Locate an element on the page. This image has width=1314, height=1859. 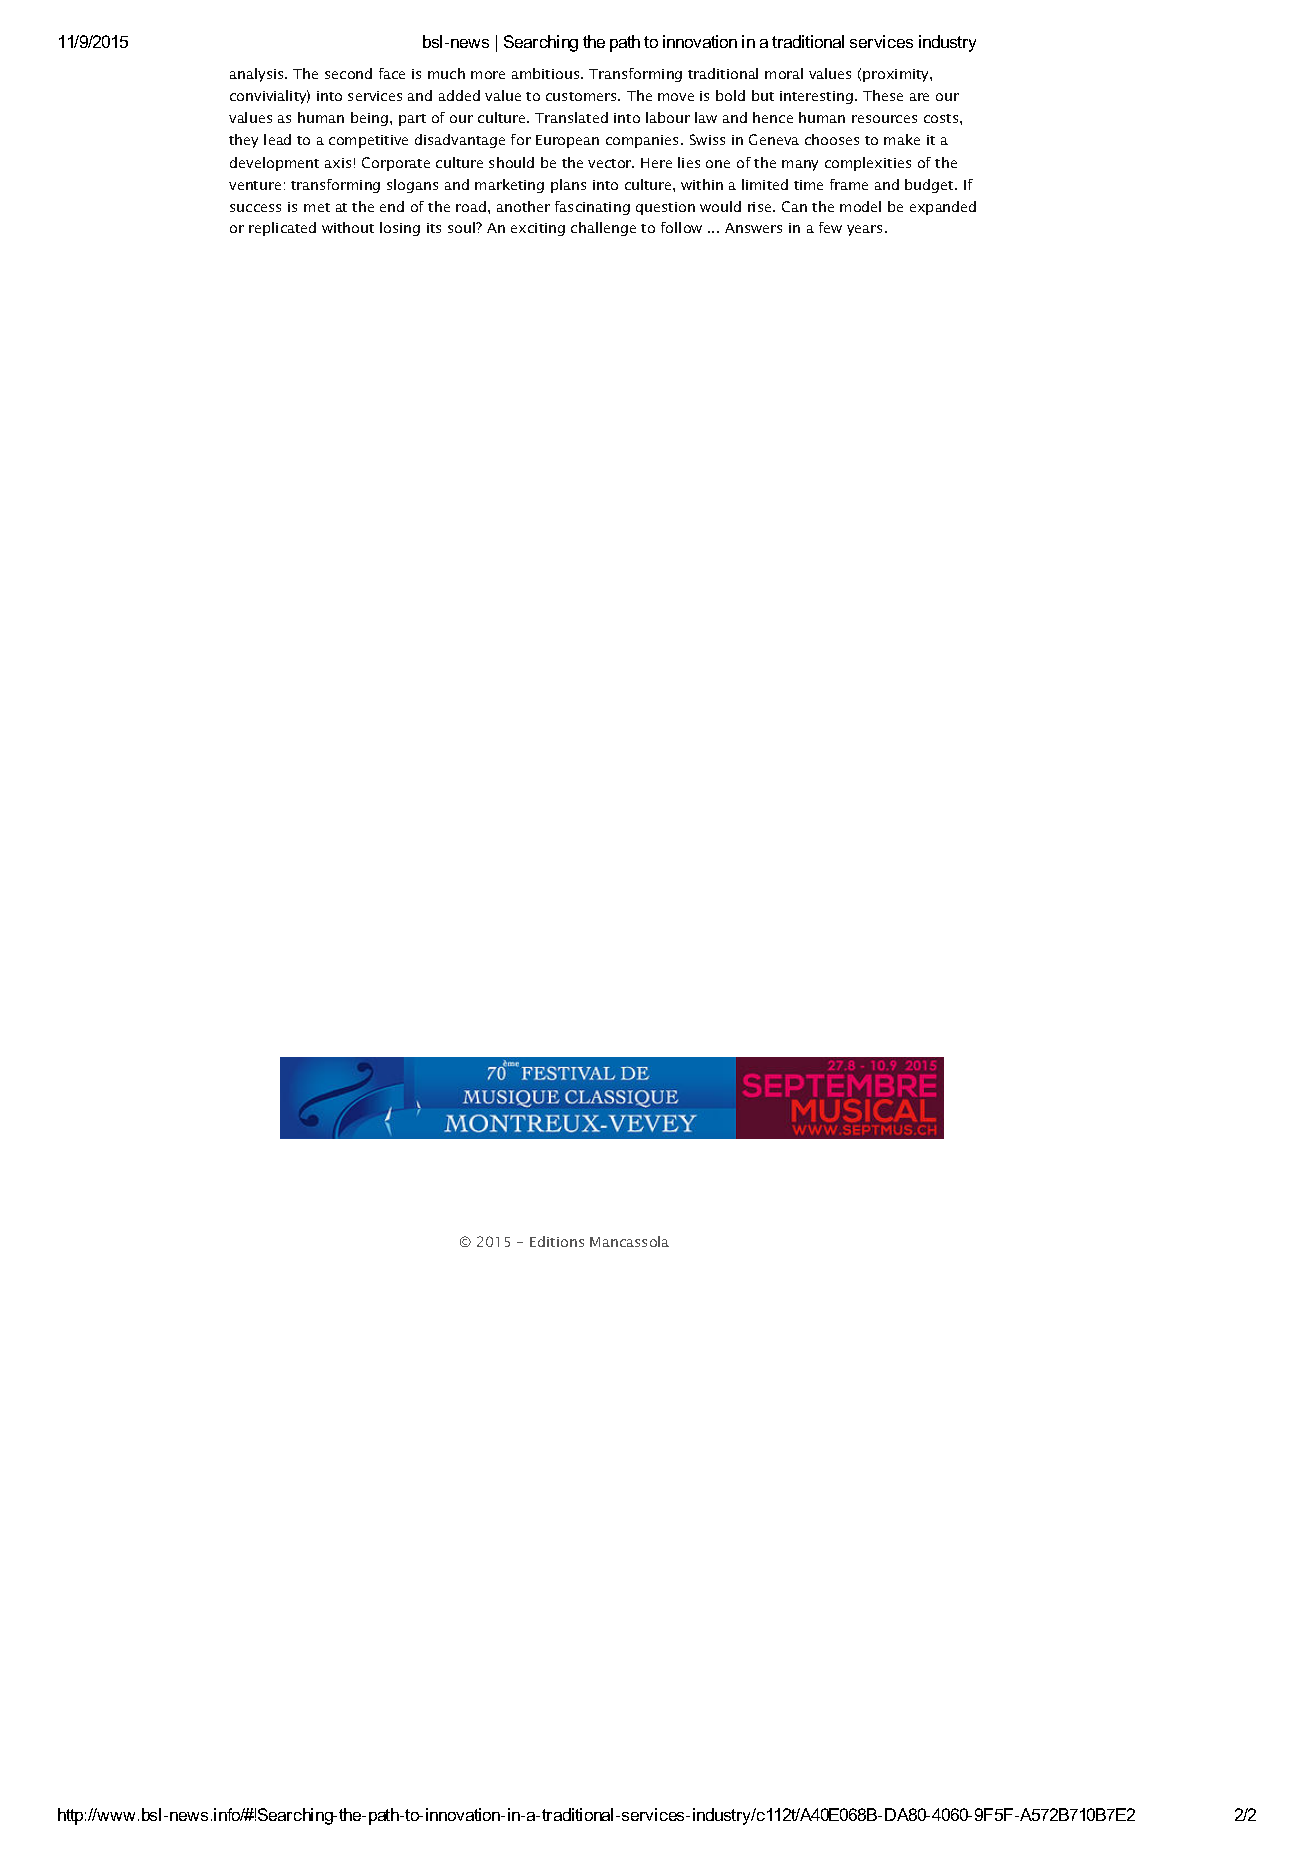
exciting is located at coordinates (538, 229).
